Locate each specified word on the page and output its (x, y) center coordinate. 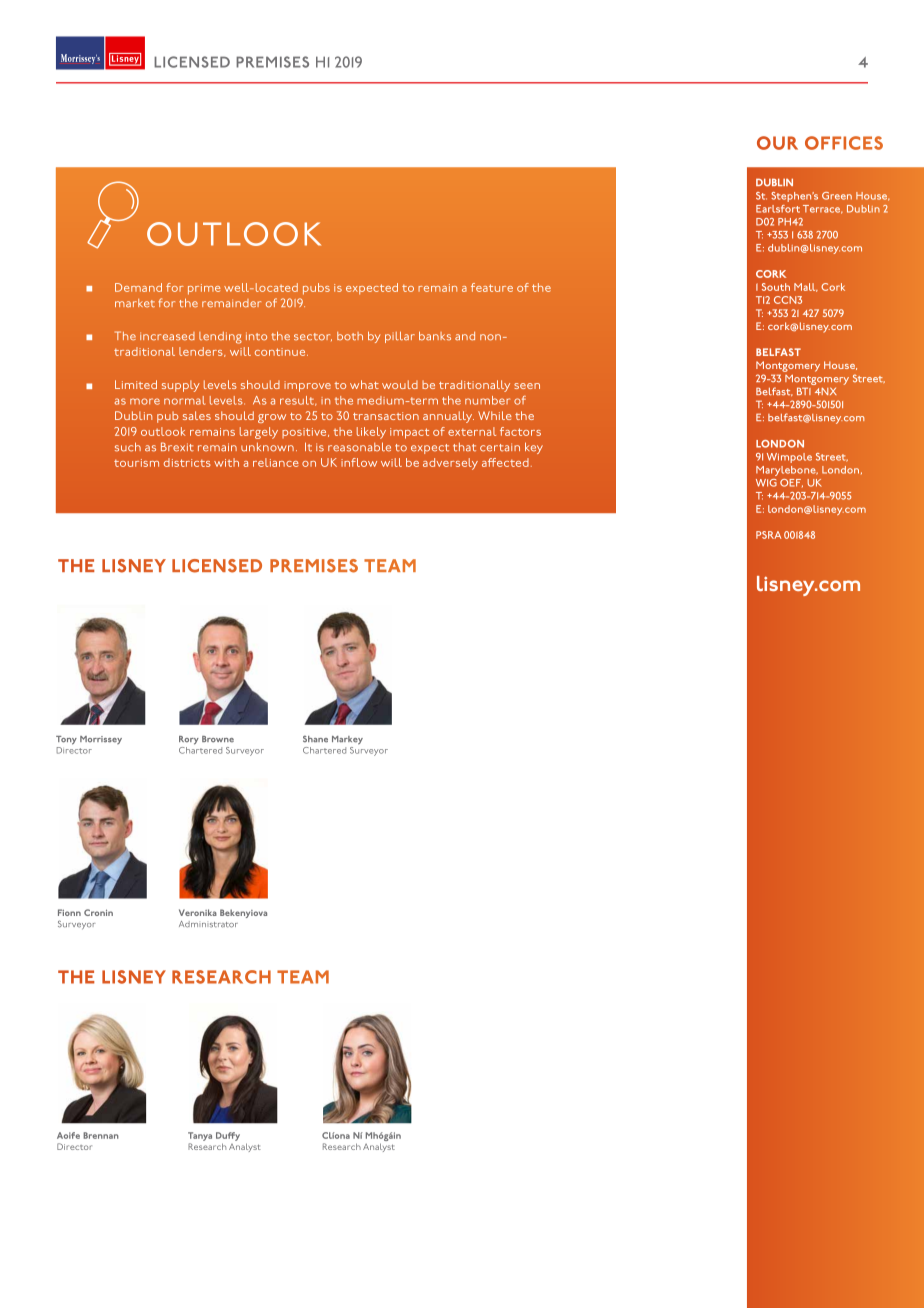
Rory (189, 740)
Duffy (228, 1138)
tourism (136, 463)
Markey (347, 740)
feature (492, 287)
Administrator (208, 924)
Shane (315, 739)
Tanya (200, 1138)
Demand (138, 287)
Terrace (823, 209)
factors (520, 431)
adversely (450, 464)
